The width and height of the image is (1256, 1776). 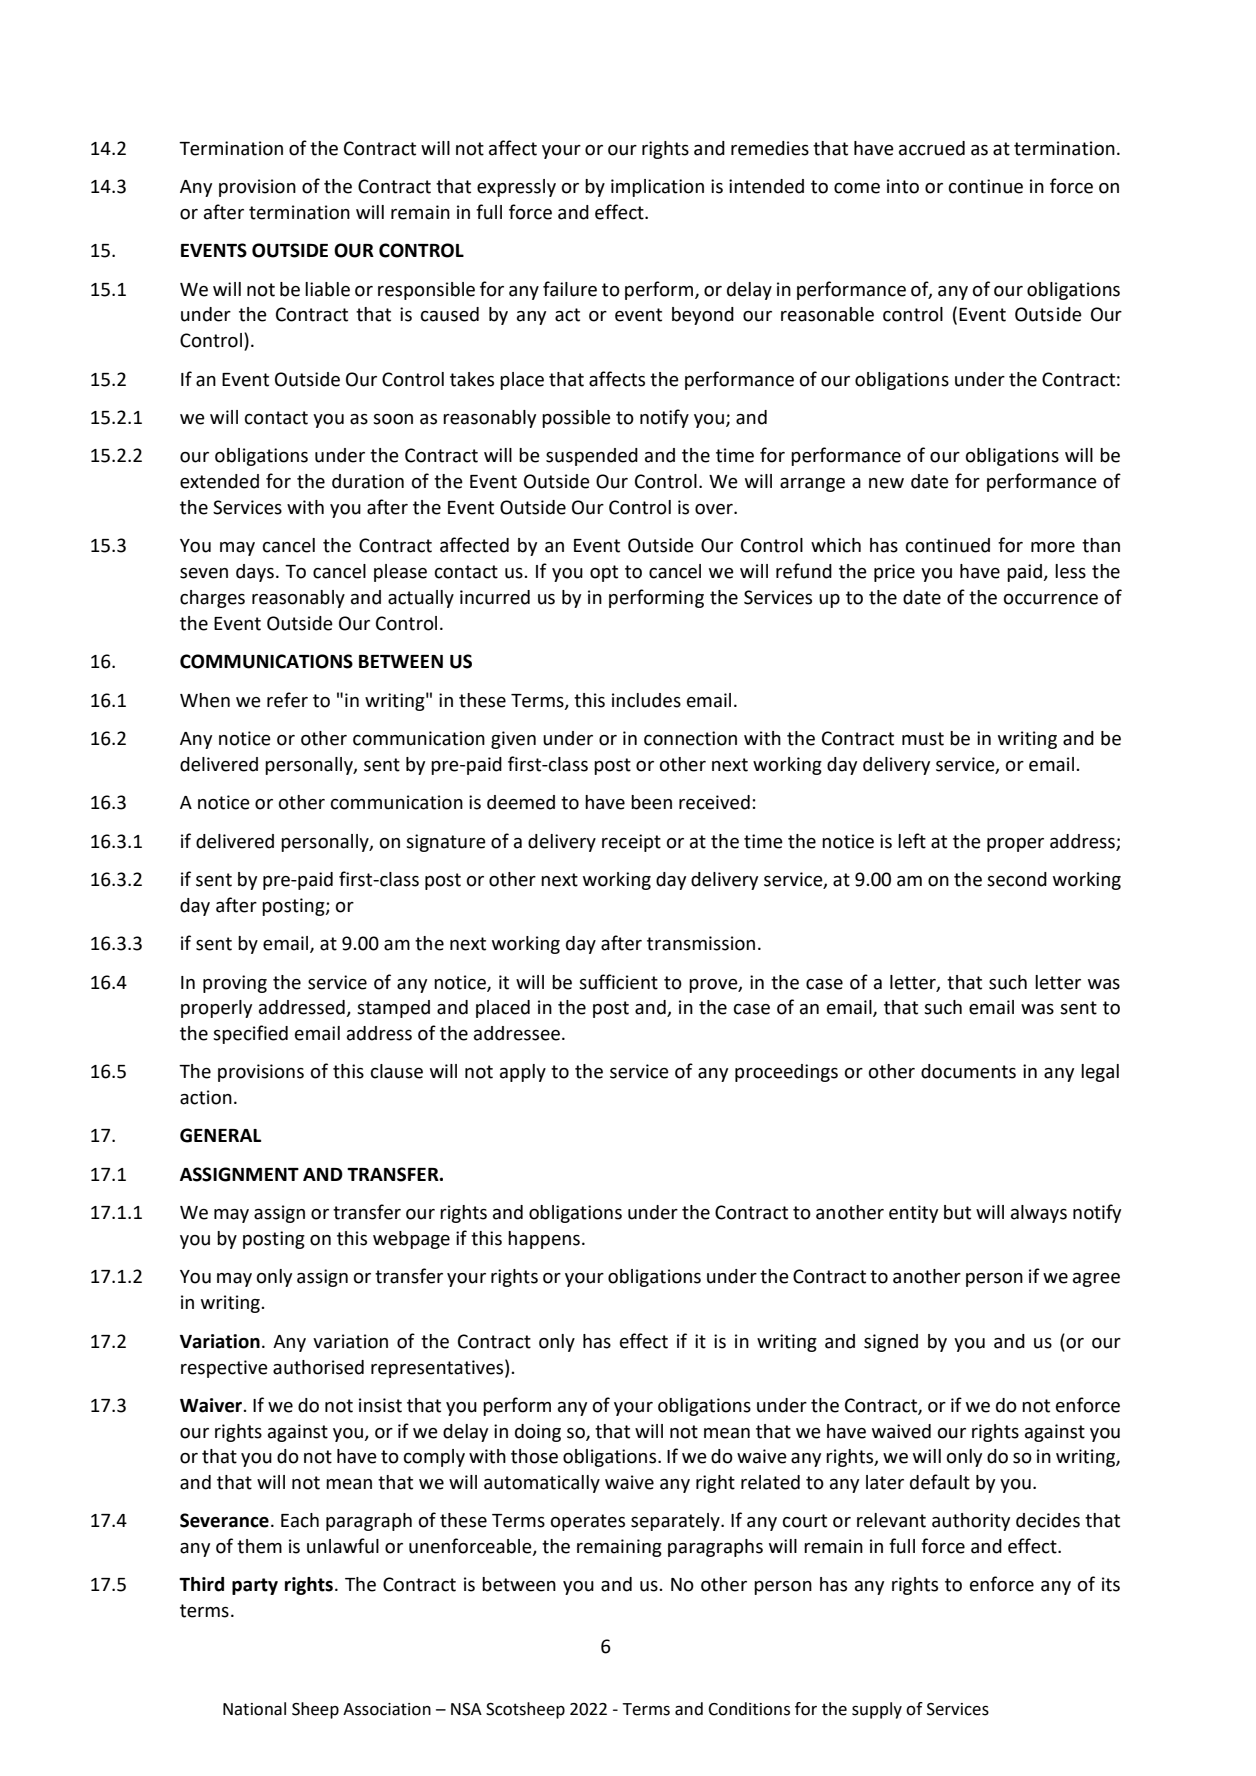 What do you see at coordinates (932, 148) in the image?
I see `accrued` at bounding box center [932, 148].
